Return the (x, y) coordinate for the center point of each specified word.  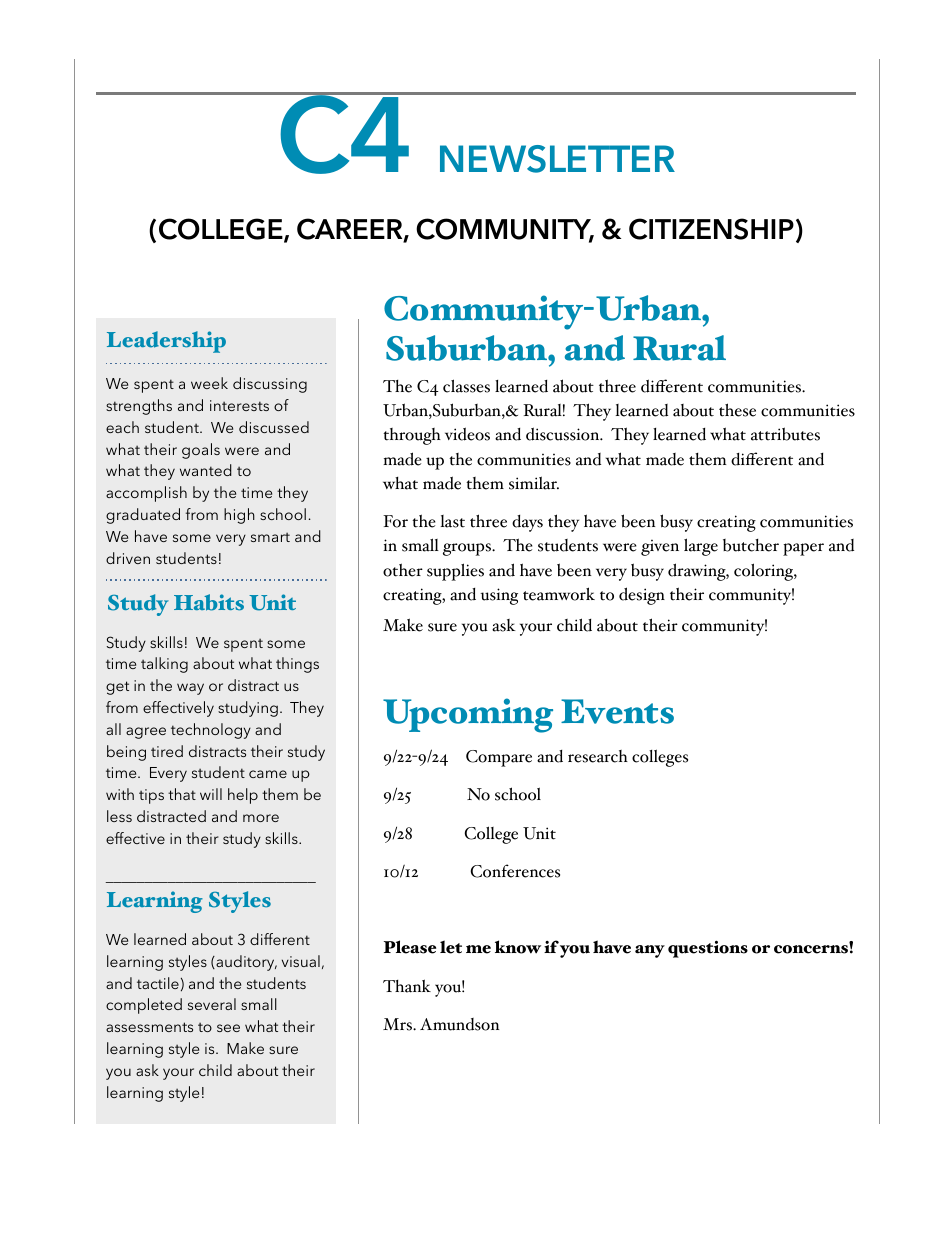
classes (466, 386)
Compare (499, 758)
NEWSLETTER (557, 159)
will (211, 794)
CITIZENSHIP (711, 229)
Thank (407, 986)
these (737, 410)
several (212, 1004)
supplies (455, 572)
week (209, 383)
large (701, 547)
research (598, 756)
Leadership (166, 342)
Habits (209, 602)
